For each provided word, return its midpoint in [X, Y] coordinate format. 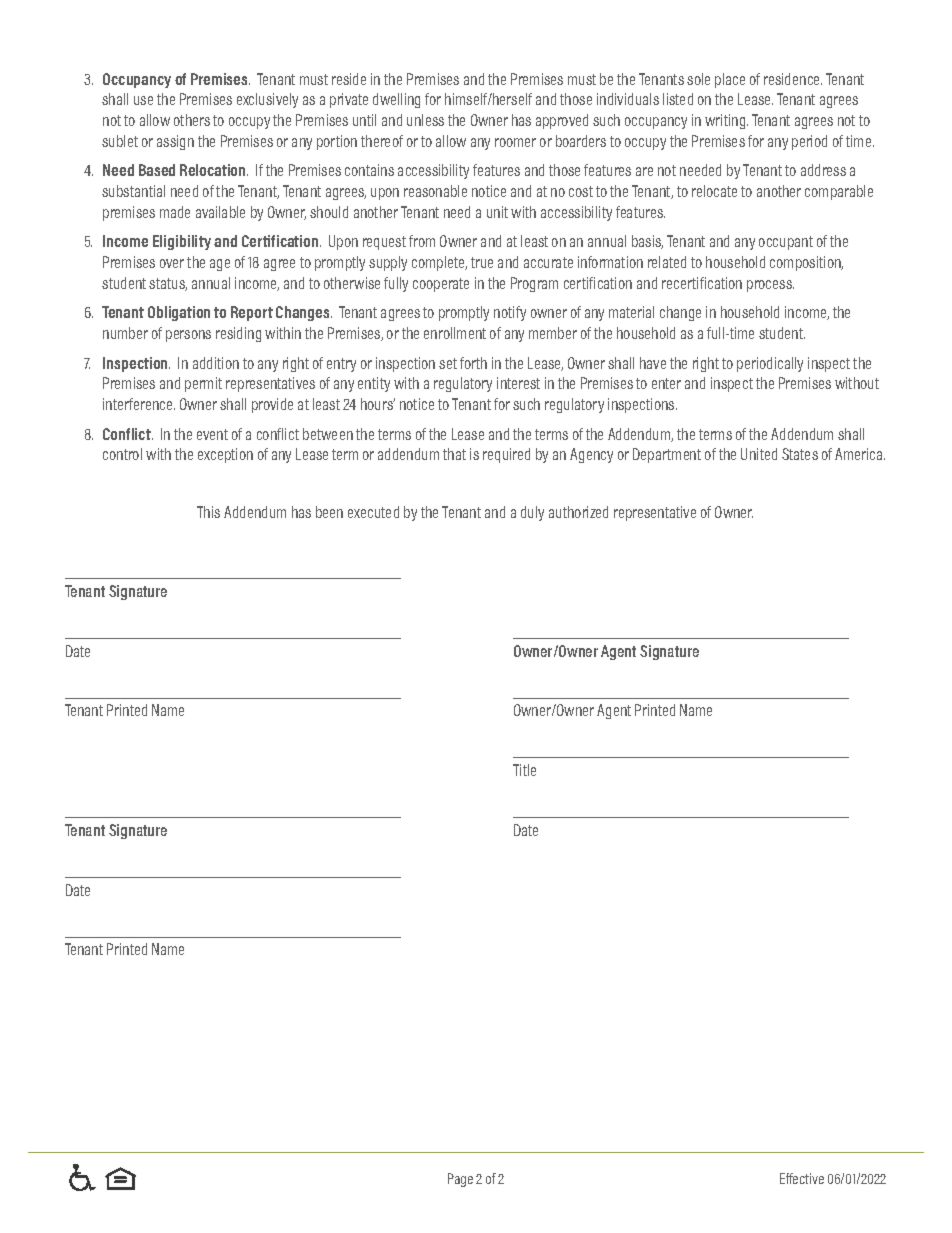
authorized [578, 512]
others [192, 120]
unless [425, 120]
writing [726, 121]
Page [460, 1180]
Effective [802, 1178]
